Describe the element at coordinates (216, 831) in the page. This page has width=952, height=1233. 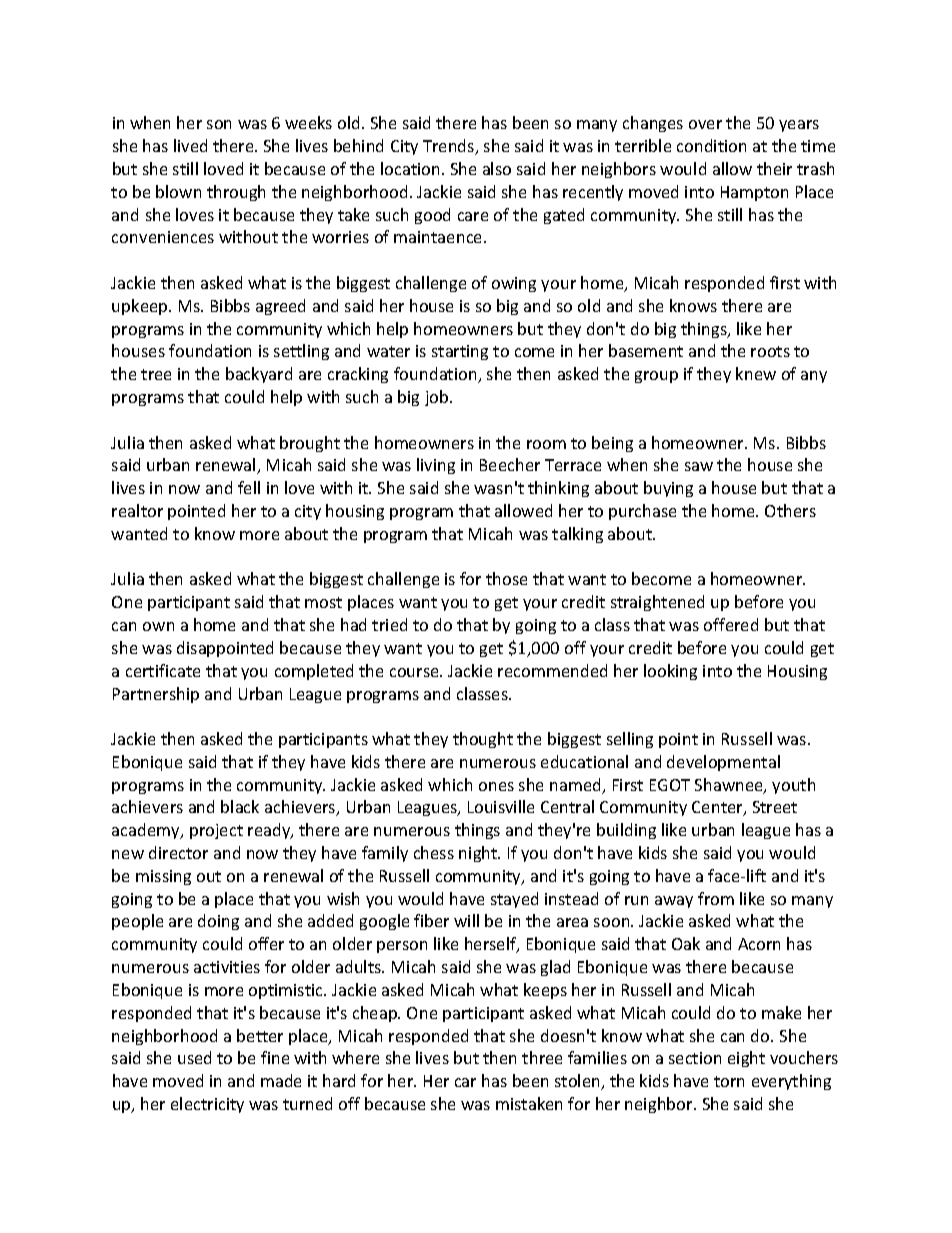
I see `project` at that location.
